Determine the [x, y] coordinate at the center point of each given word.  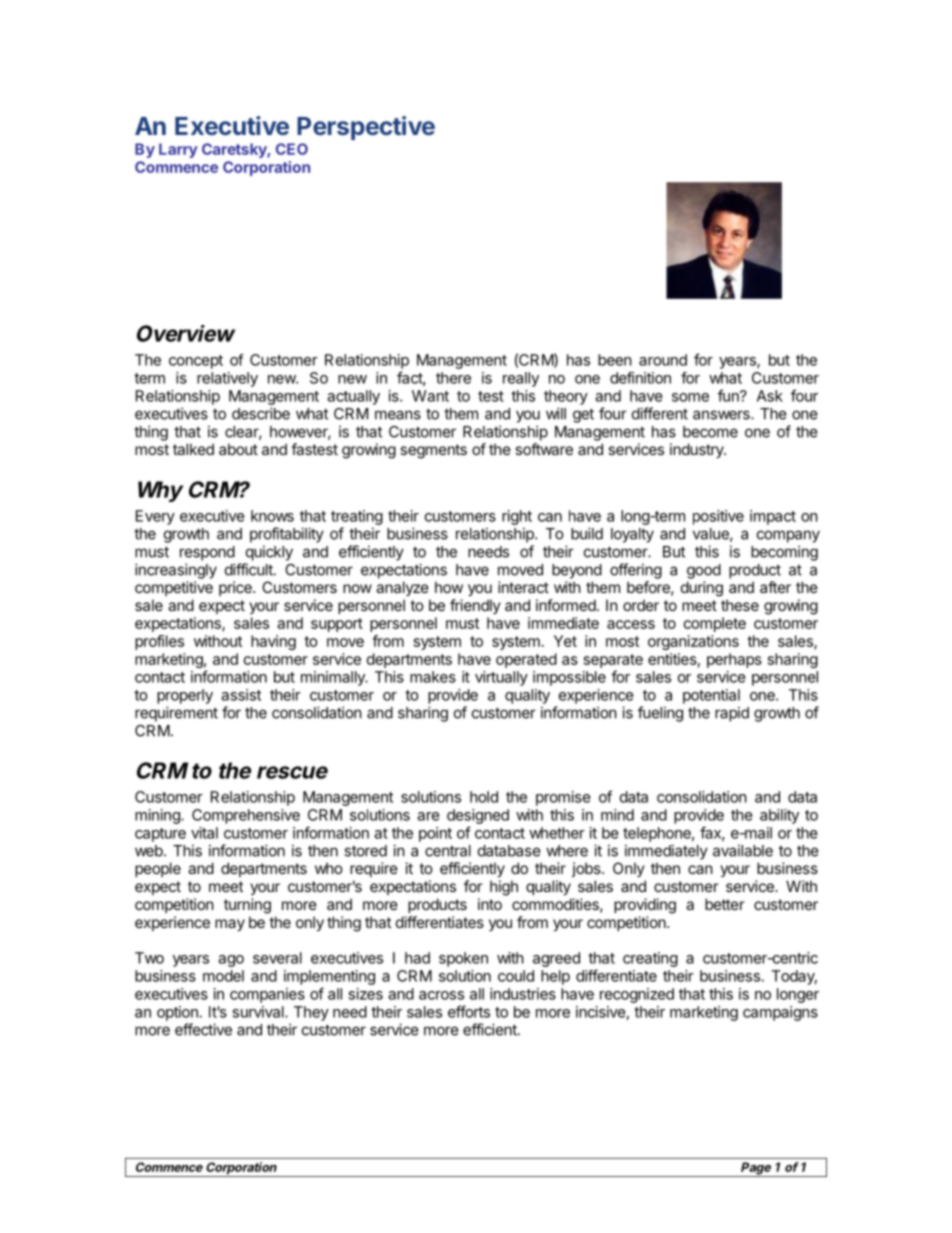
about [238, 449]
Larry [178, 150]
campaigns [780, 1013]
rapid [732, 714]
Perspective [366, 128]
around [663, 360]
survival [259, 1012]
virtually [501, 678]
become [710, 432]
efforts [469, 1011]
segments [433, 451]
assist [241, 695]
